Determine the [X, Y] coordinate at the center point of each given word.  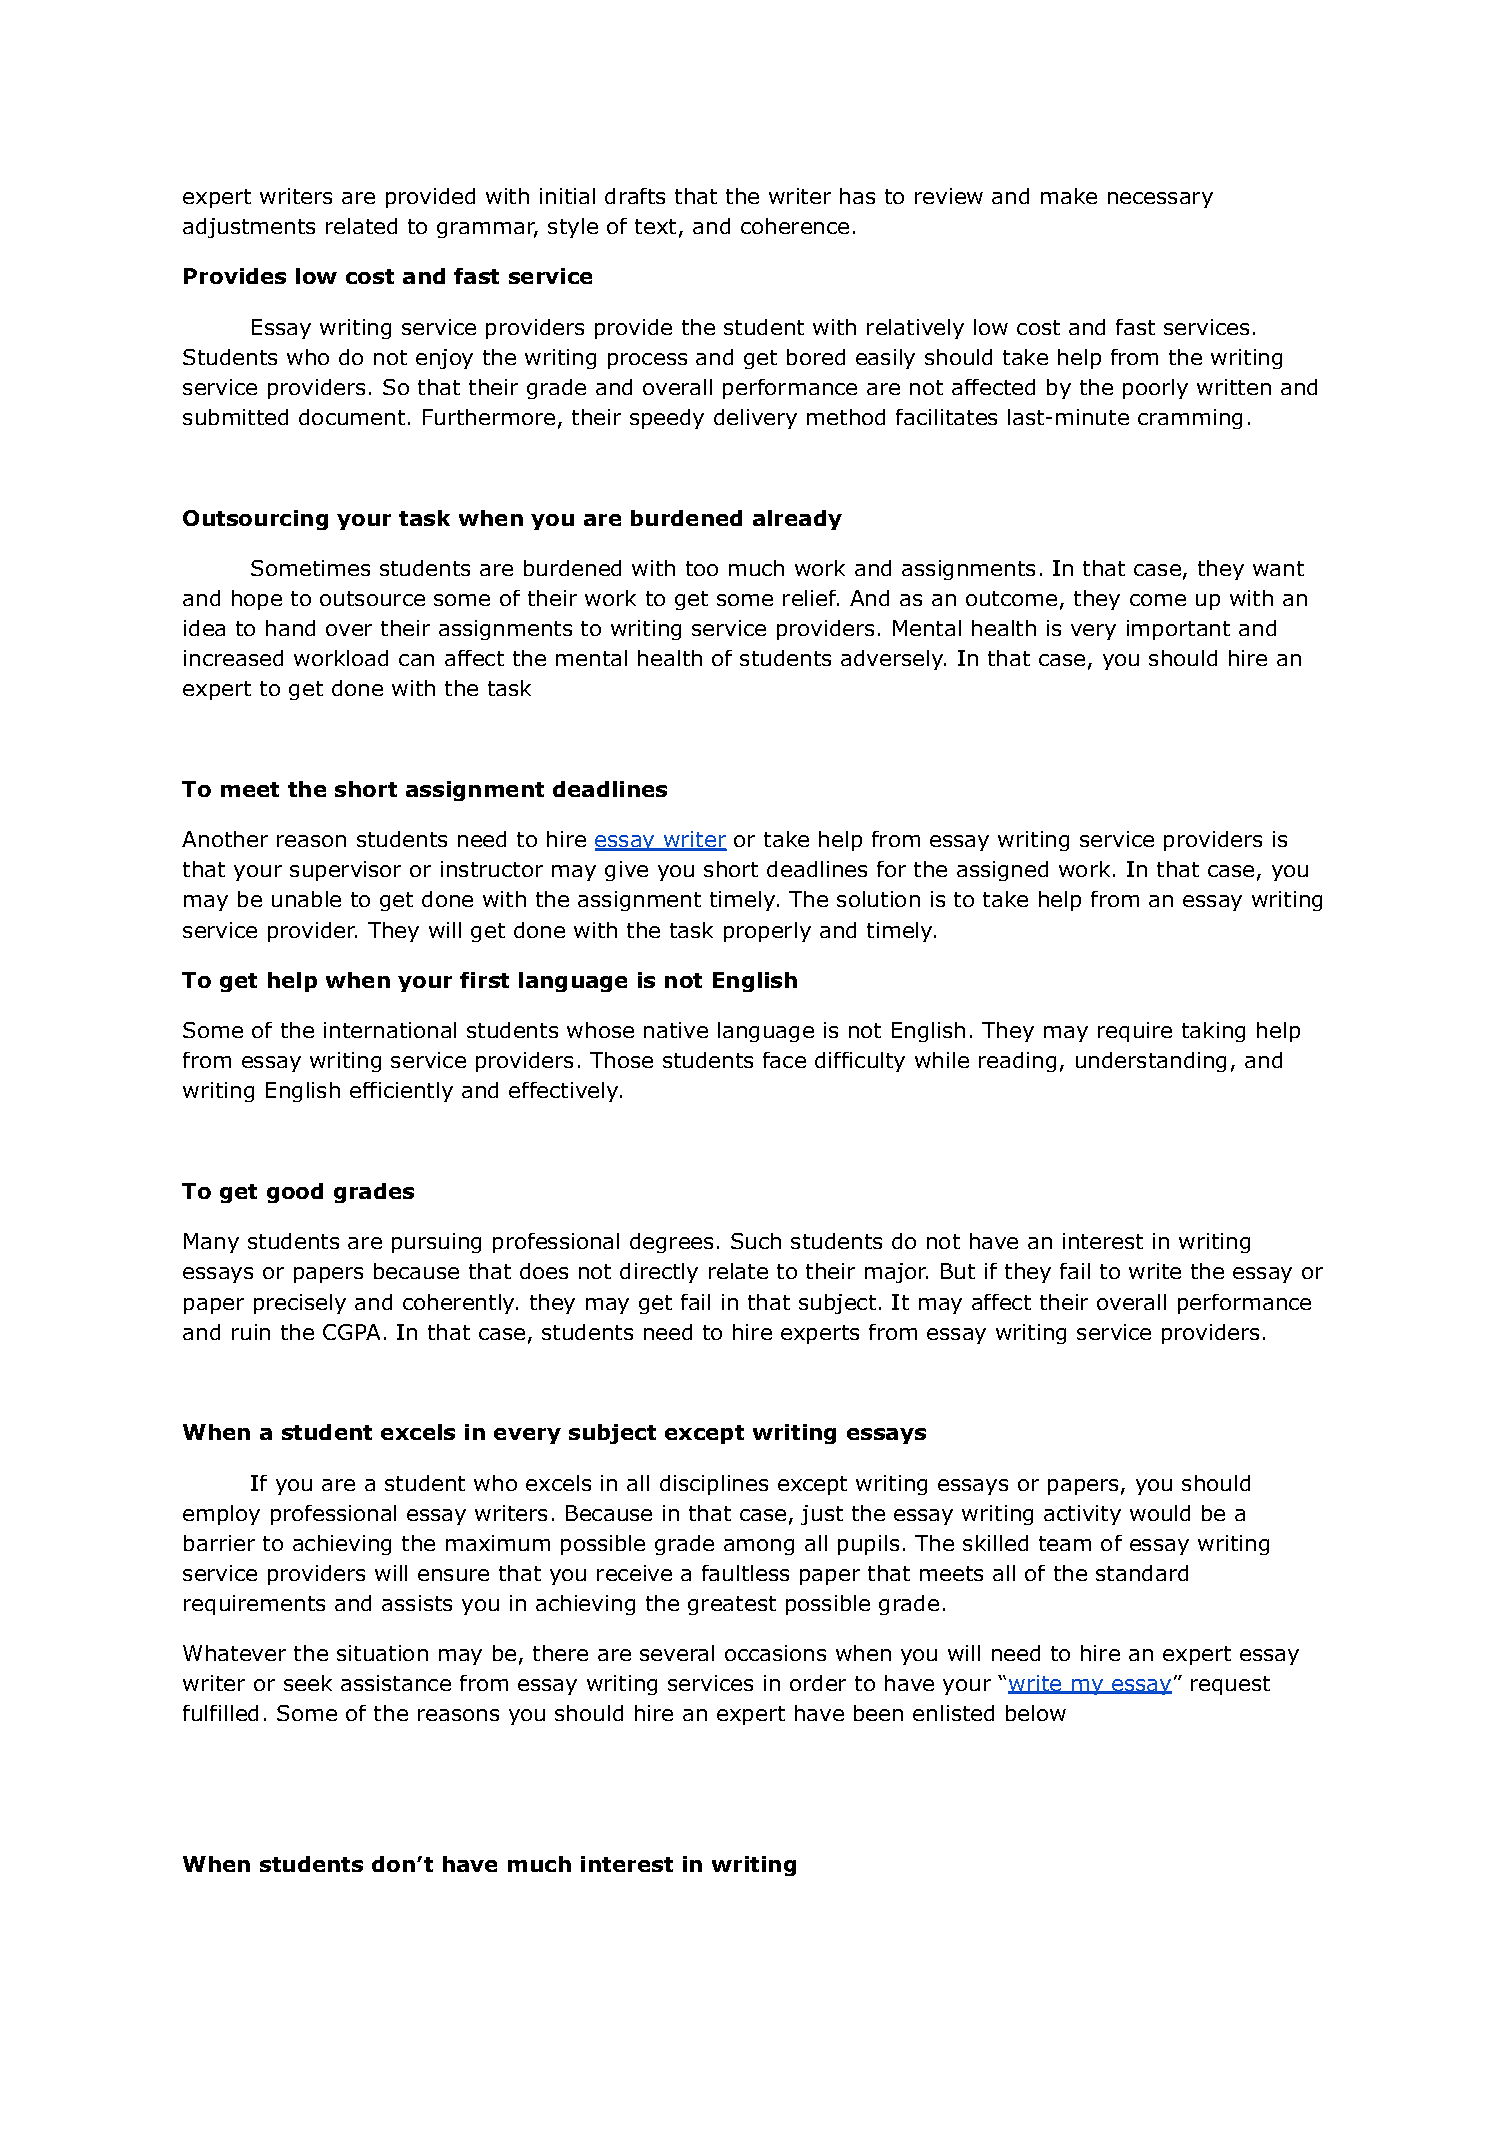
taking [1213, 1032]
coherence [795, 226]
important [1178, 630]
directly [659, 1273]
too [702, 568]
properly [767, 932]
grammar [487, 230]
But [958, 1271]
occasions [775, 1653]
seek [308, 1683]
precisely [300, 1304]
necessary [1160, 200]
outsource [372, 598]
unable [306, 899]
